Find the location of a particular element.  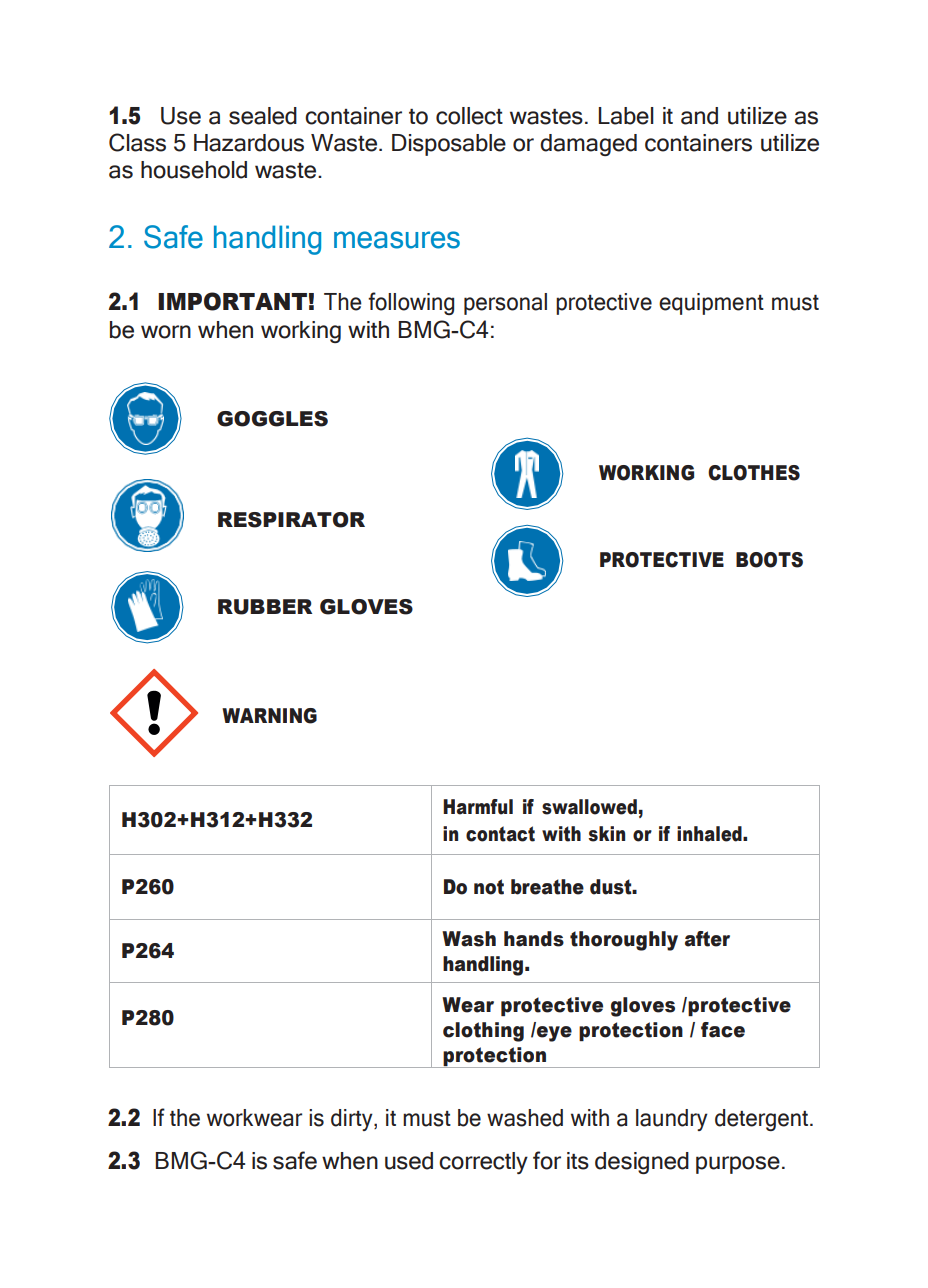

BOOTS is located at coordinates (769, 560).
